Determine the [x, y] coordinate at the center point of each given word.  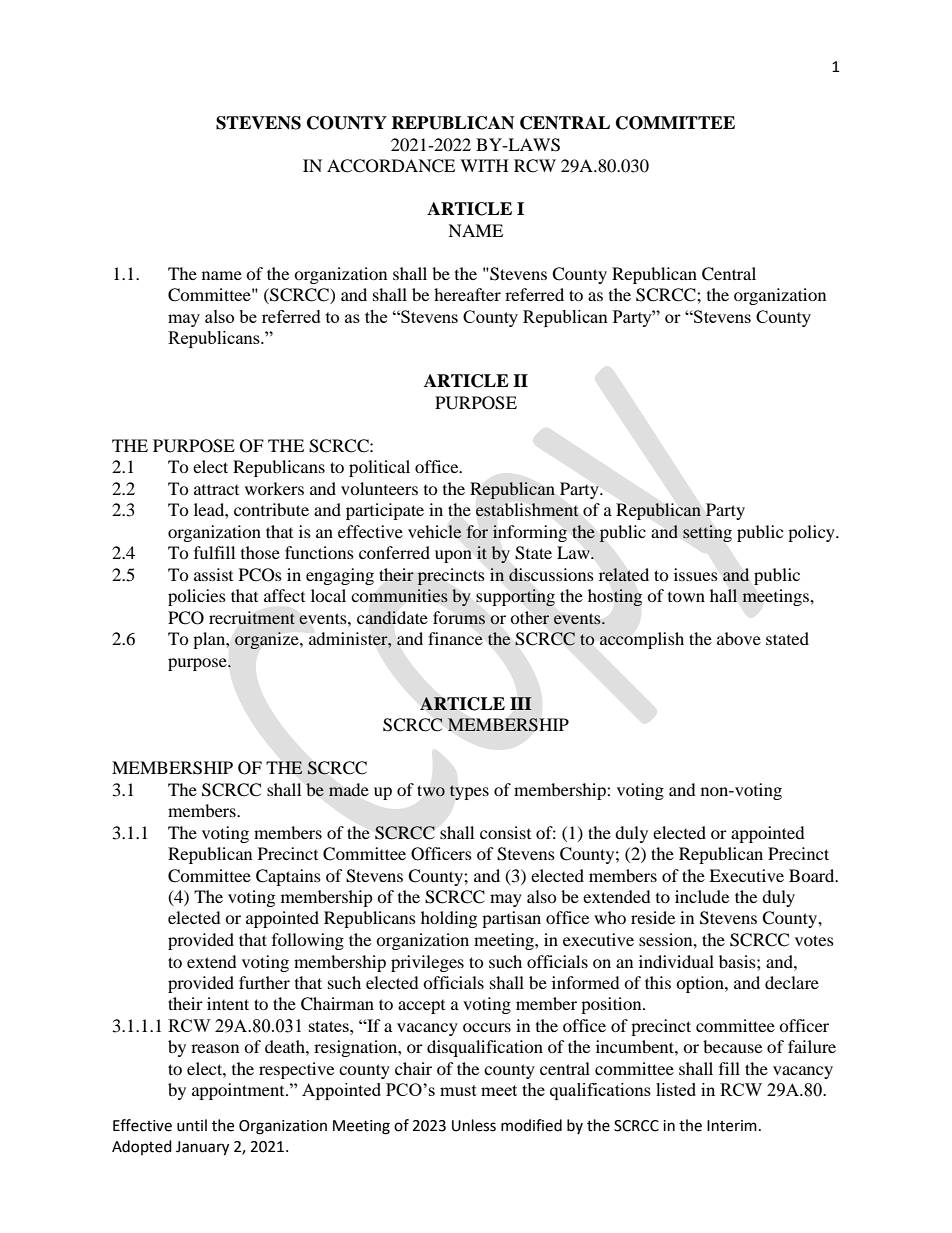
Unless [474, 1125]
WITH [484, 165]
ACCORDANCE [391, 166]
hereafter [467, 294]
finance [455, 638]
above [739, 638]
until [192, 1125]
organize [268, 640]
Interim [732, 1126]
